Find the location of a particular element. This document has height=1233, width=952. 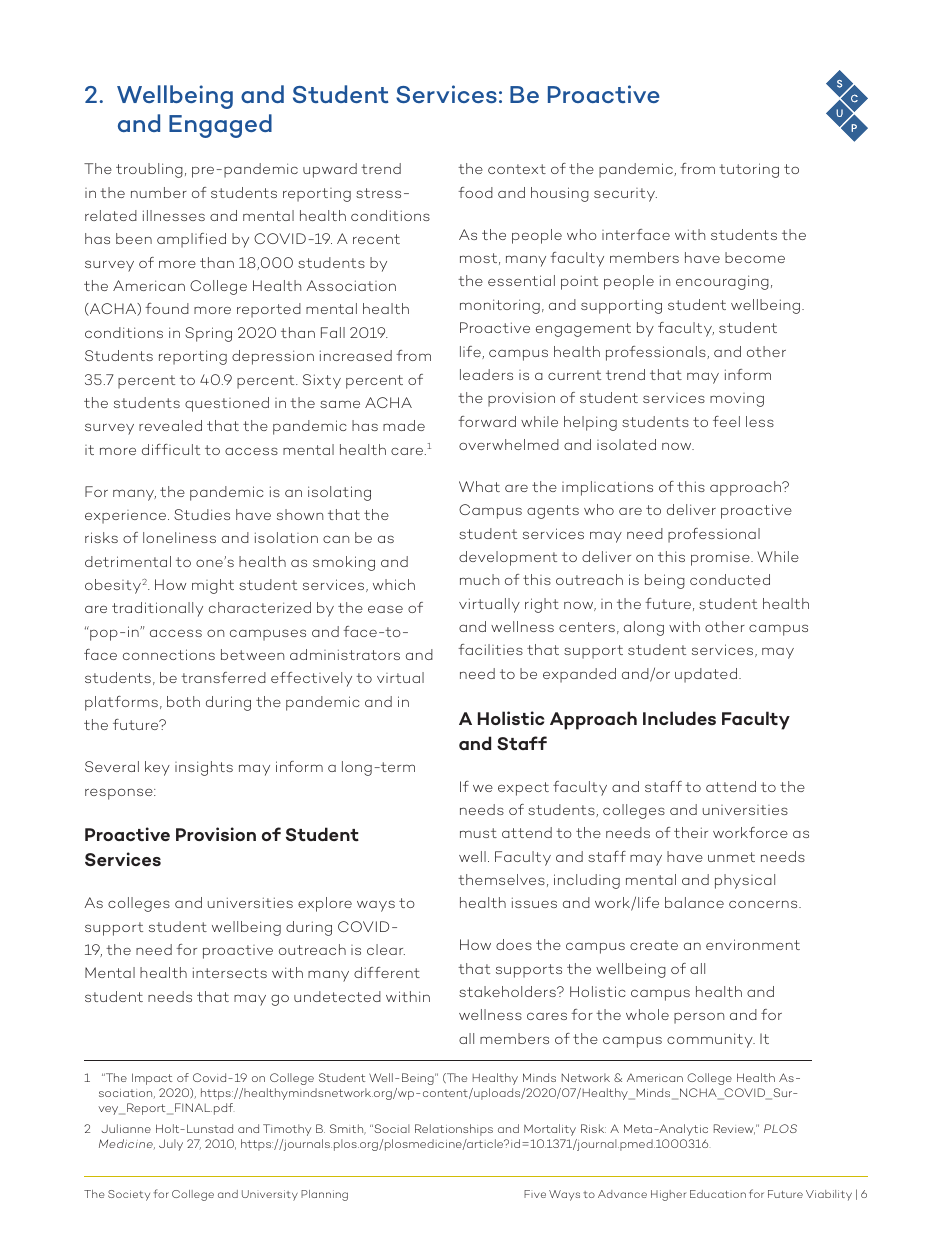

July is located at coordinates (171, 1145).
